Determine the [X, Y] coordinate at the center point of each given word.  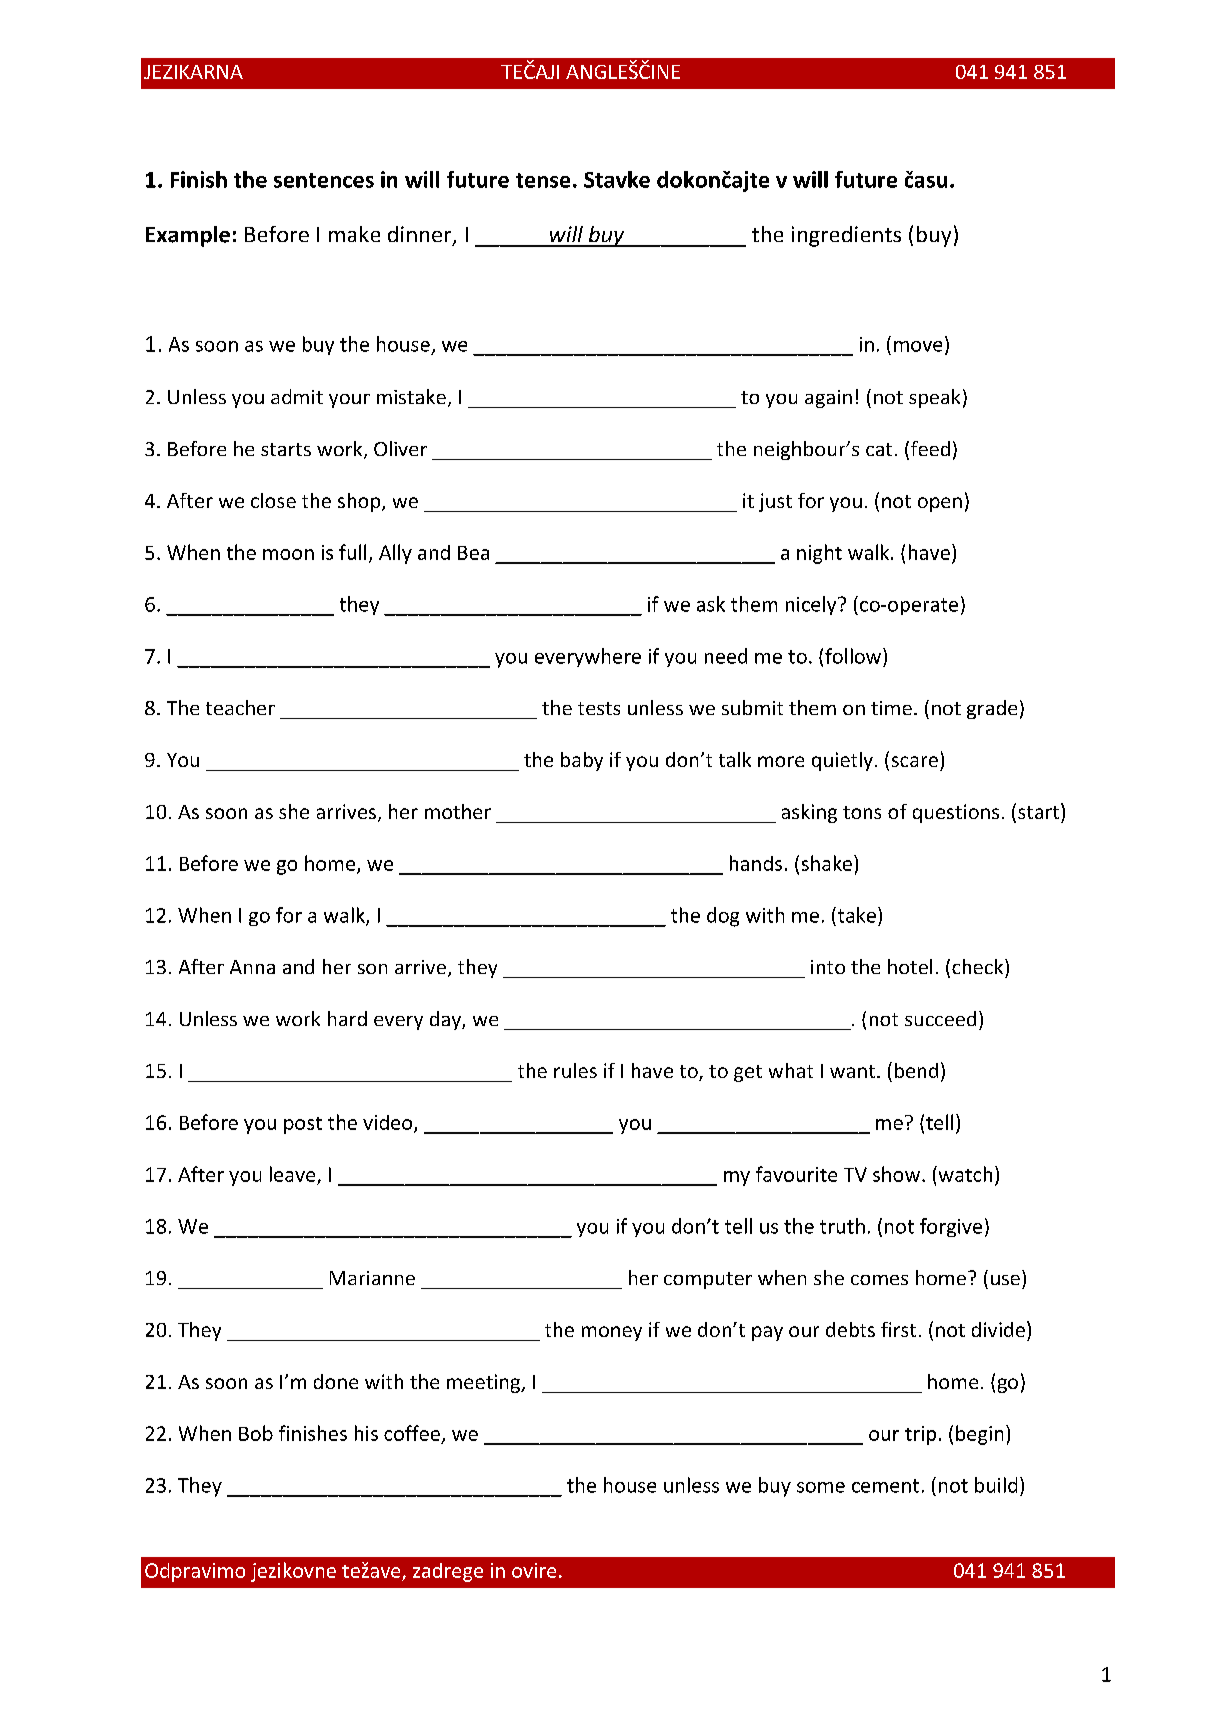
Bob [256, 1433]
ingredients [846, 236]
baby [582, 761]
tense [543, 180]
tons [862, 812]
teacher [240, 707]
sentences [324, 180]
